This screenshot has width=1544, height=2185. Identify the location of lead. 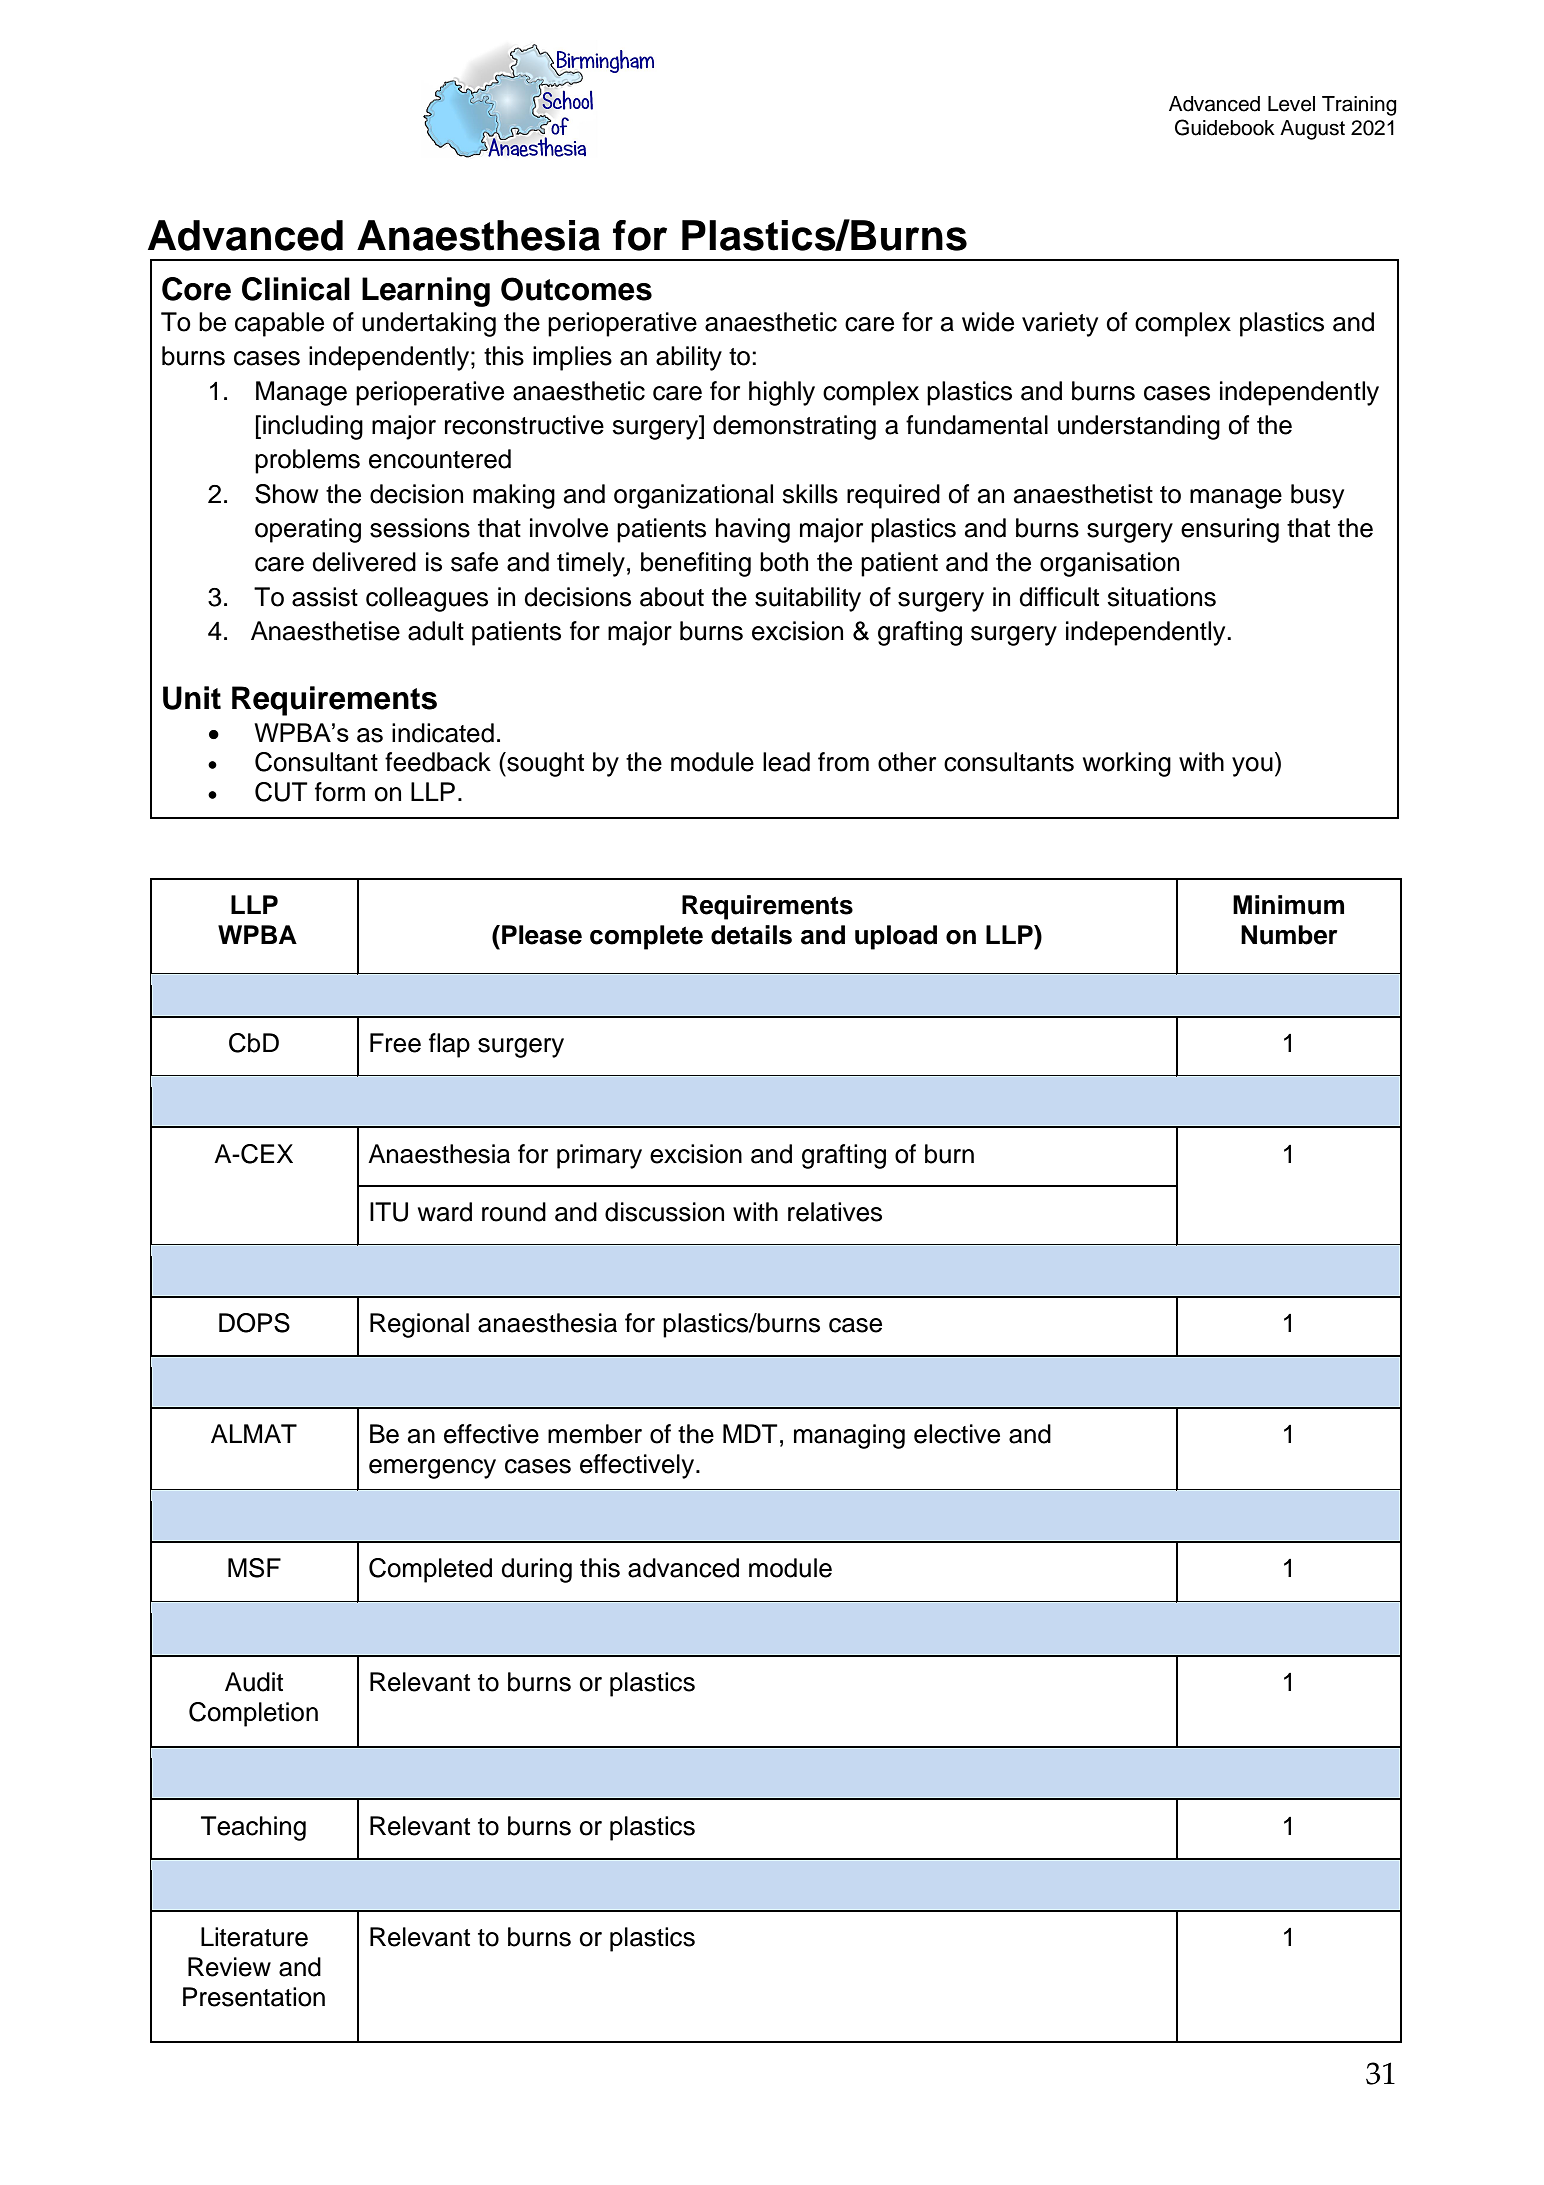
(786, 762).
